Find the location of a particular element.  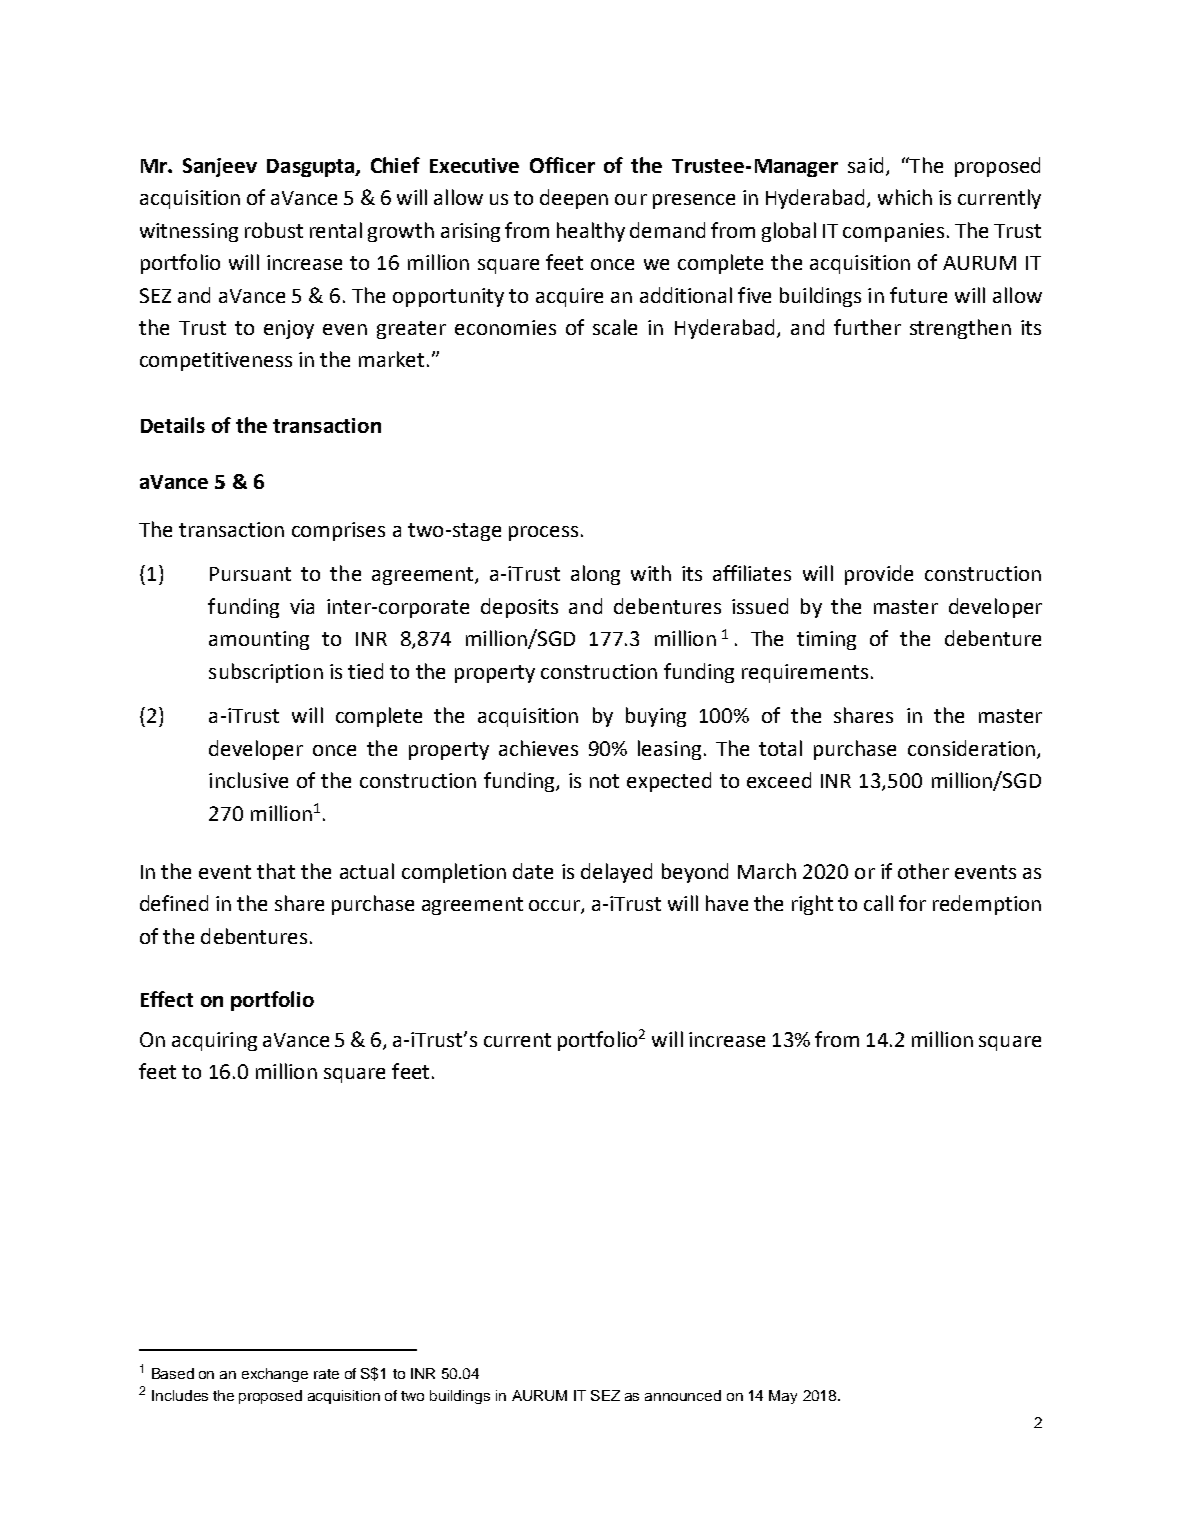

acquiring is located at coordinates (214, 1041).
